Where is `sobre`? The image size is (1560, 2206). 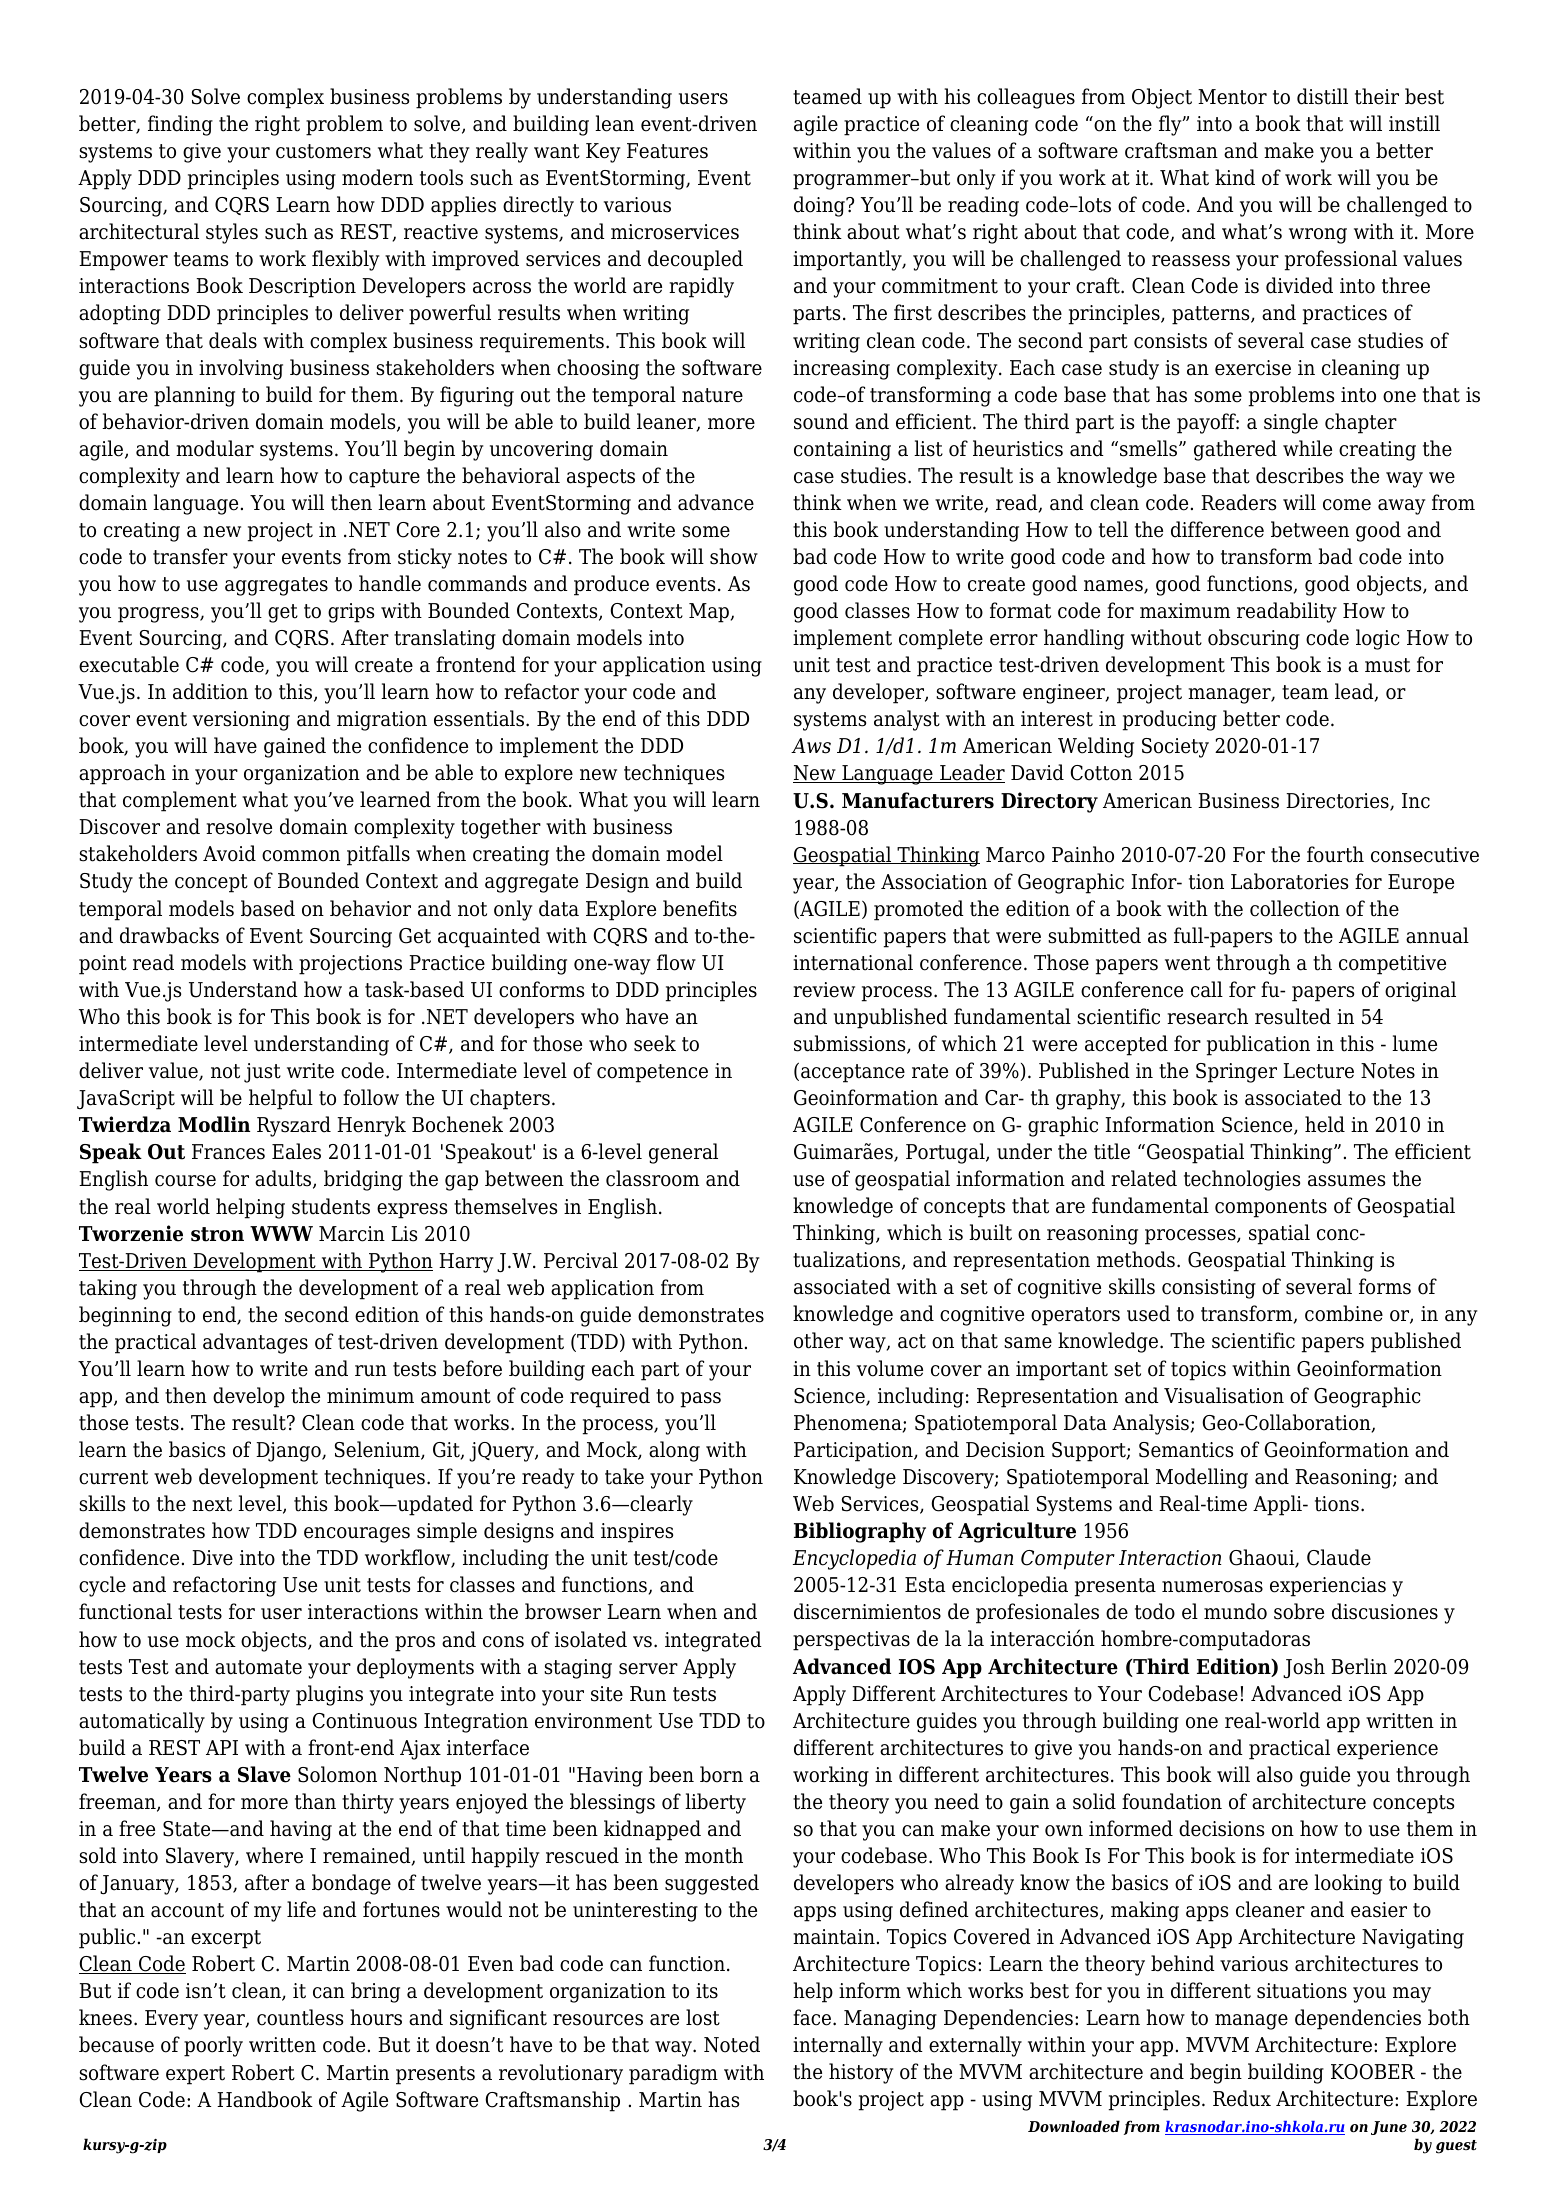 sobre is located at coordinates (1299, 1611).
